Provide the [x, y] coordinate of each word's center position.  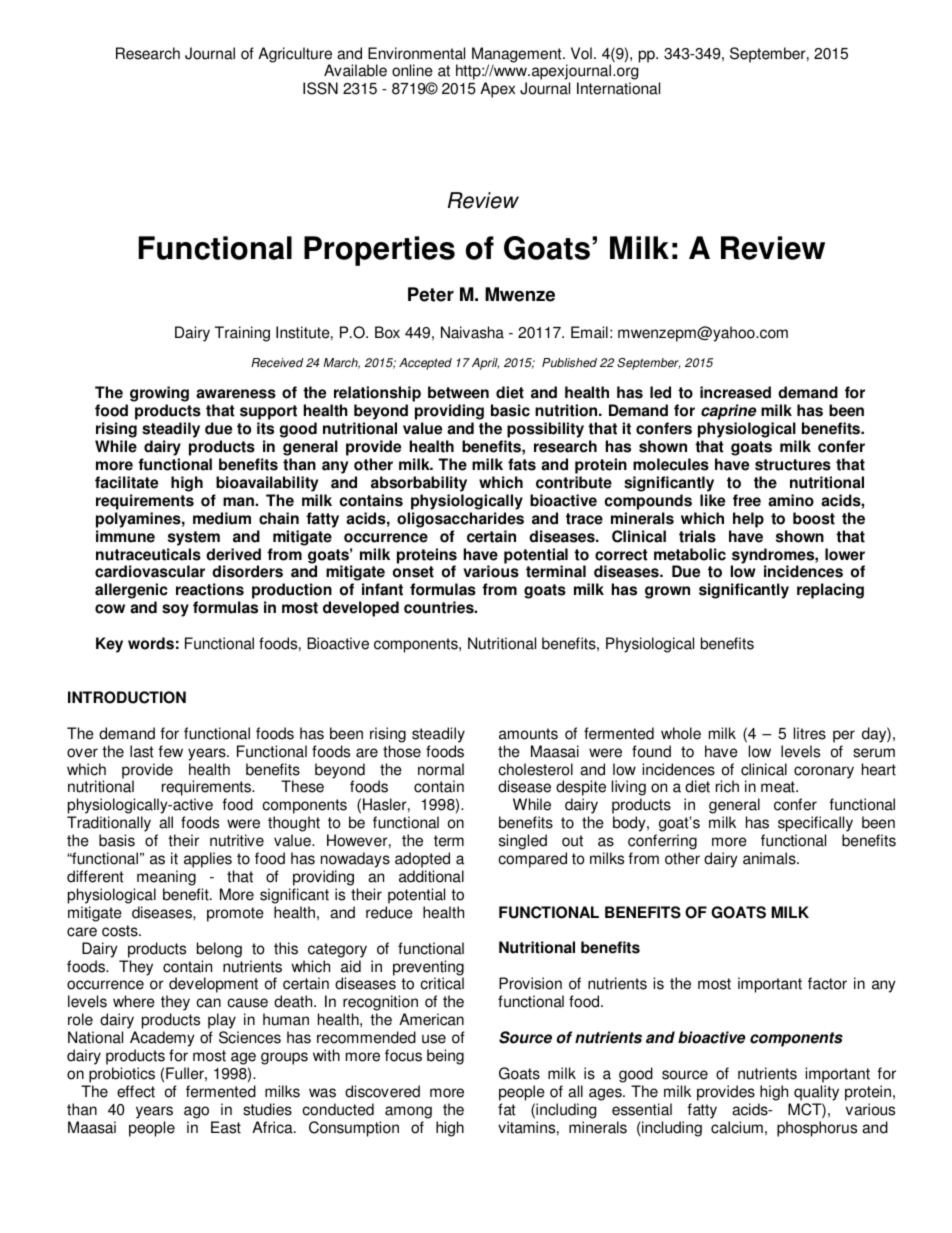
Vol [581, 53]
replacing [830, 591]
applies [208, 860]
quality [816, 1093]
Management [518, 56]
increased [735, 392]
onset [413, 572]
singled [523, 842]
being [445, 1057]
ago [196, 1112]
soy [175, 610]
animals [770, 858]
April [484, 364]
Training [242, 334]
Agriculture [295, 56]
